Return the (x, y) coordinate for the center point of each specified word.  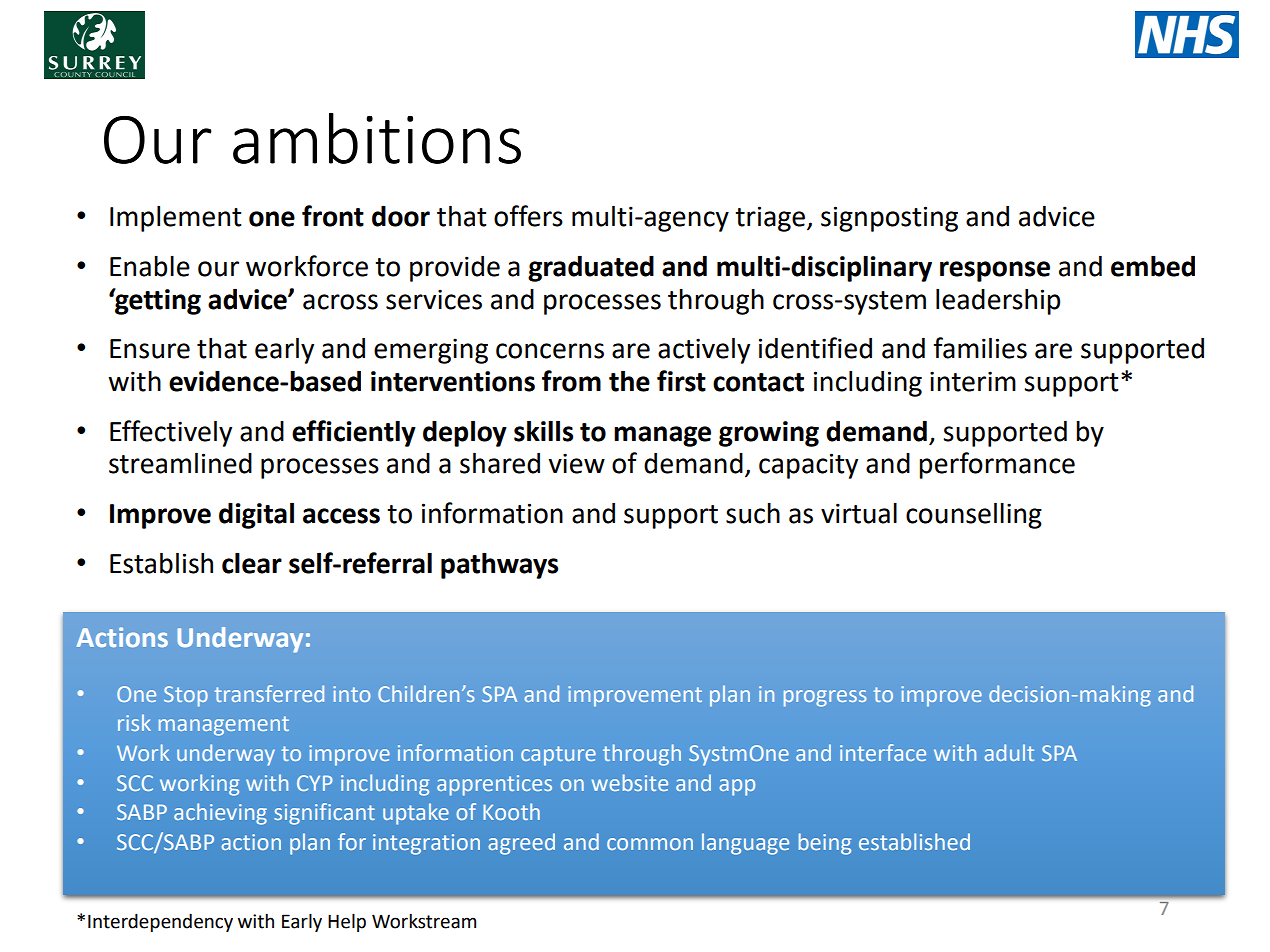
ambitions (377, 138)
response (995, 271)
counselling (974, 515)
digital (256, 515)
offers (528, 216)
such (753, 513)
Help (347, 922)
